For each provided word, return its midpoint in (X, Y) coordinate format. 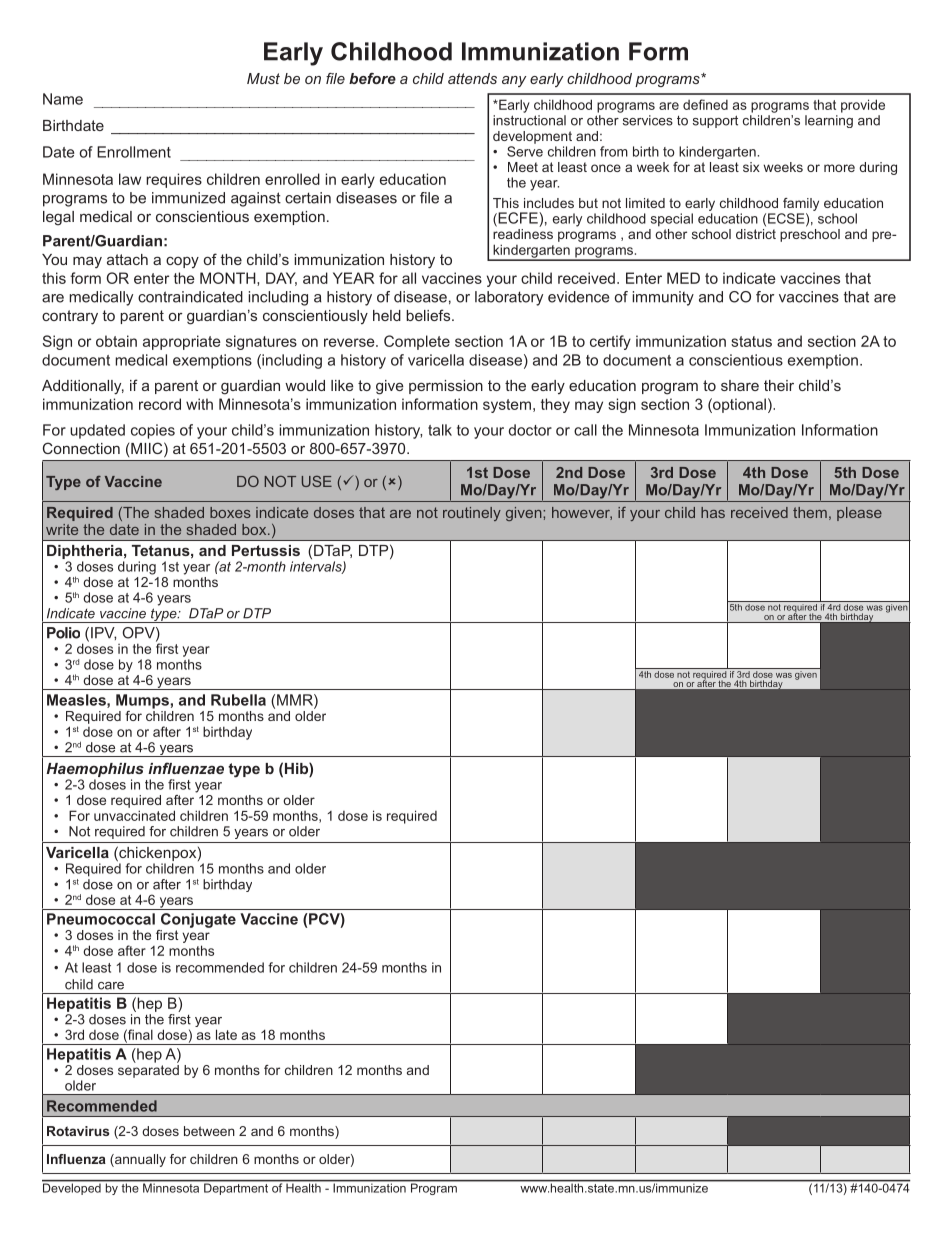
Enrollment (134, 152)
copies (153, 431)
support (715, 121)
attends (472, 78)
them (810, 512)
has (713, 512)
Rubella (238, 700)
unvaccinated (134, 815)
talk (440, 430)
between (209, 1131)
